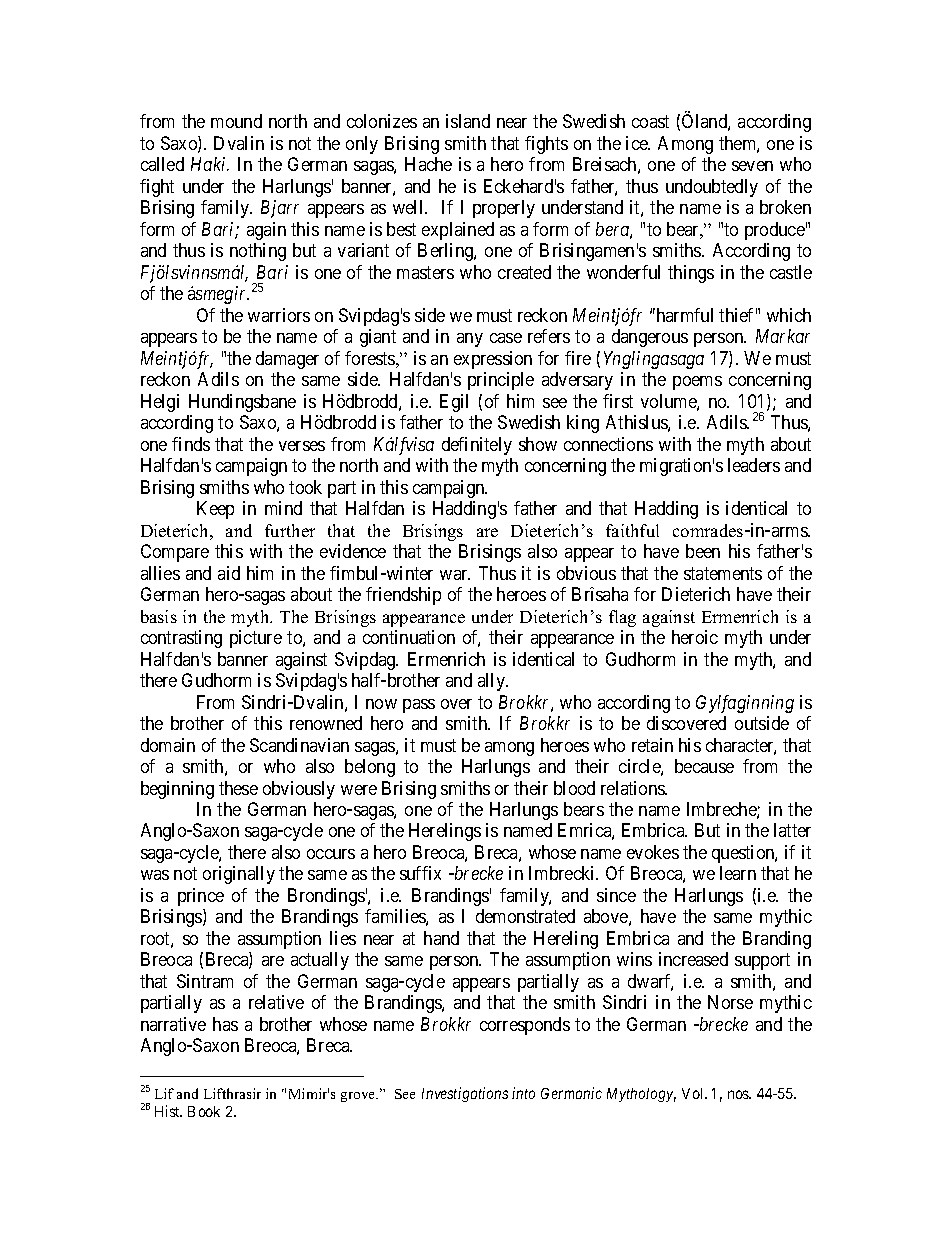  I want to click on definitely, so click(477, 446).
